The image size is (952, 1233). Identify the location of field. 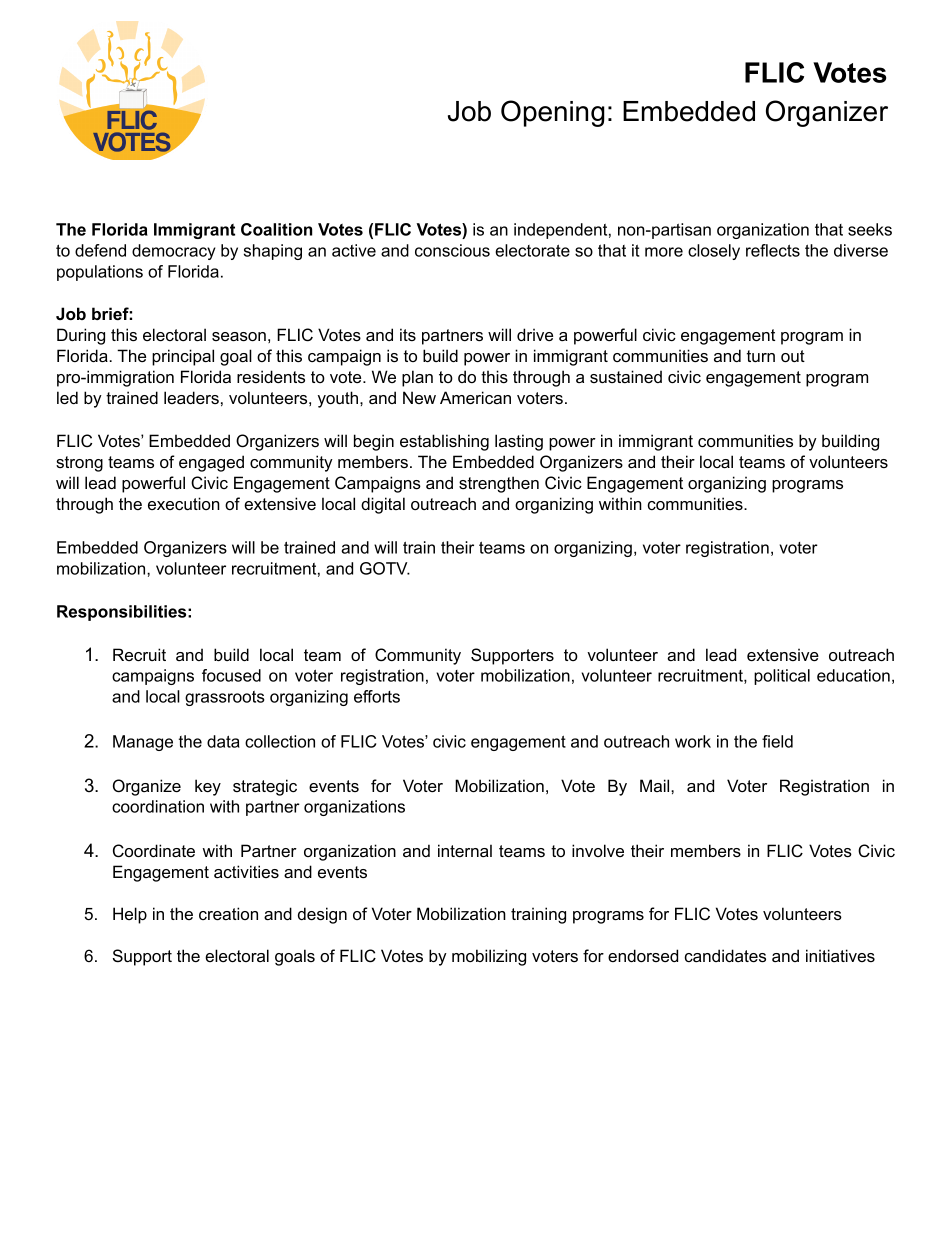
(777, 741).
